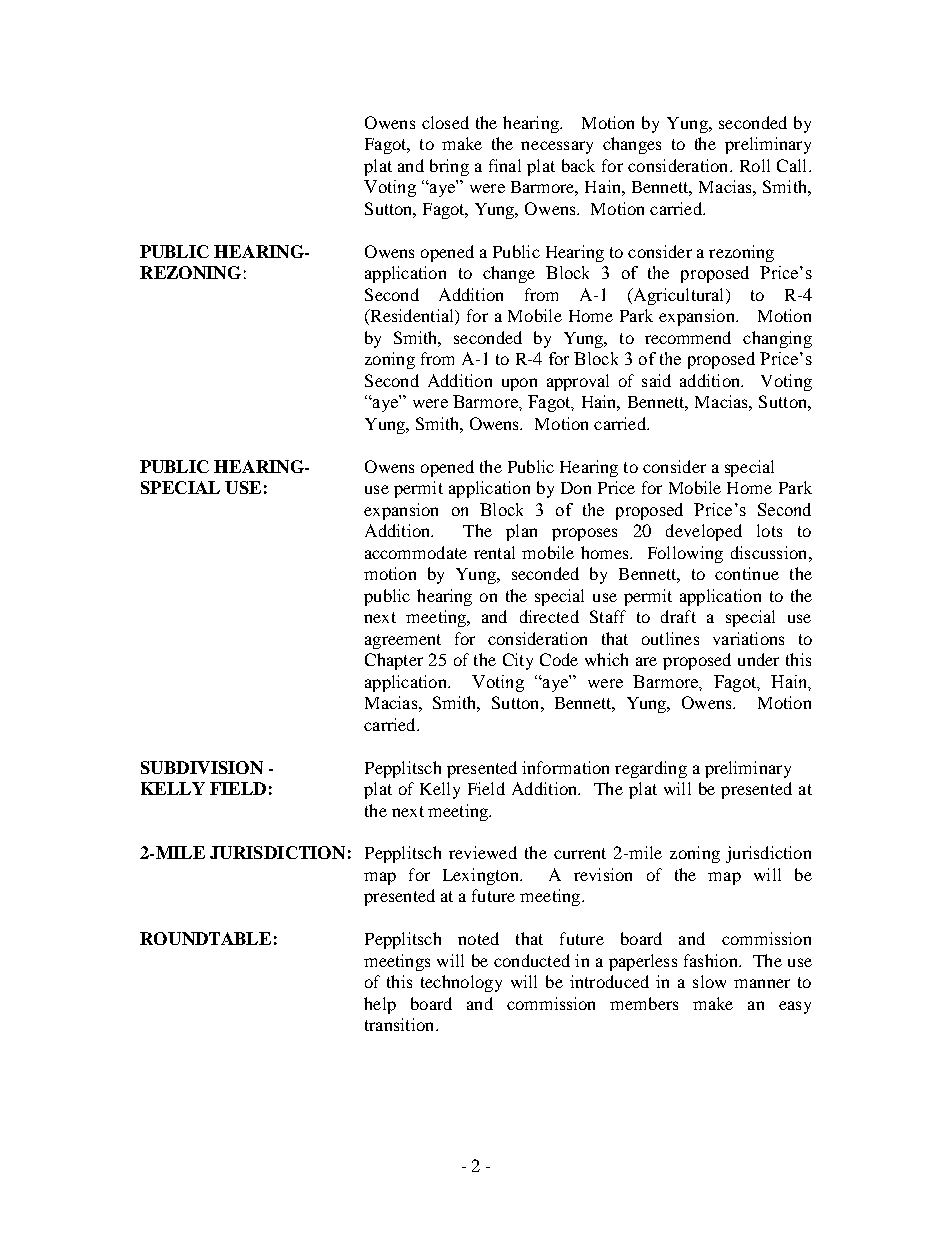  Describe the element at coordinates (758, 659) in the screenshot. I see `under` at that location.
